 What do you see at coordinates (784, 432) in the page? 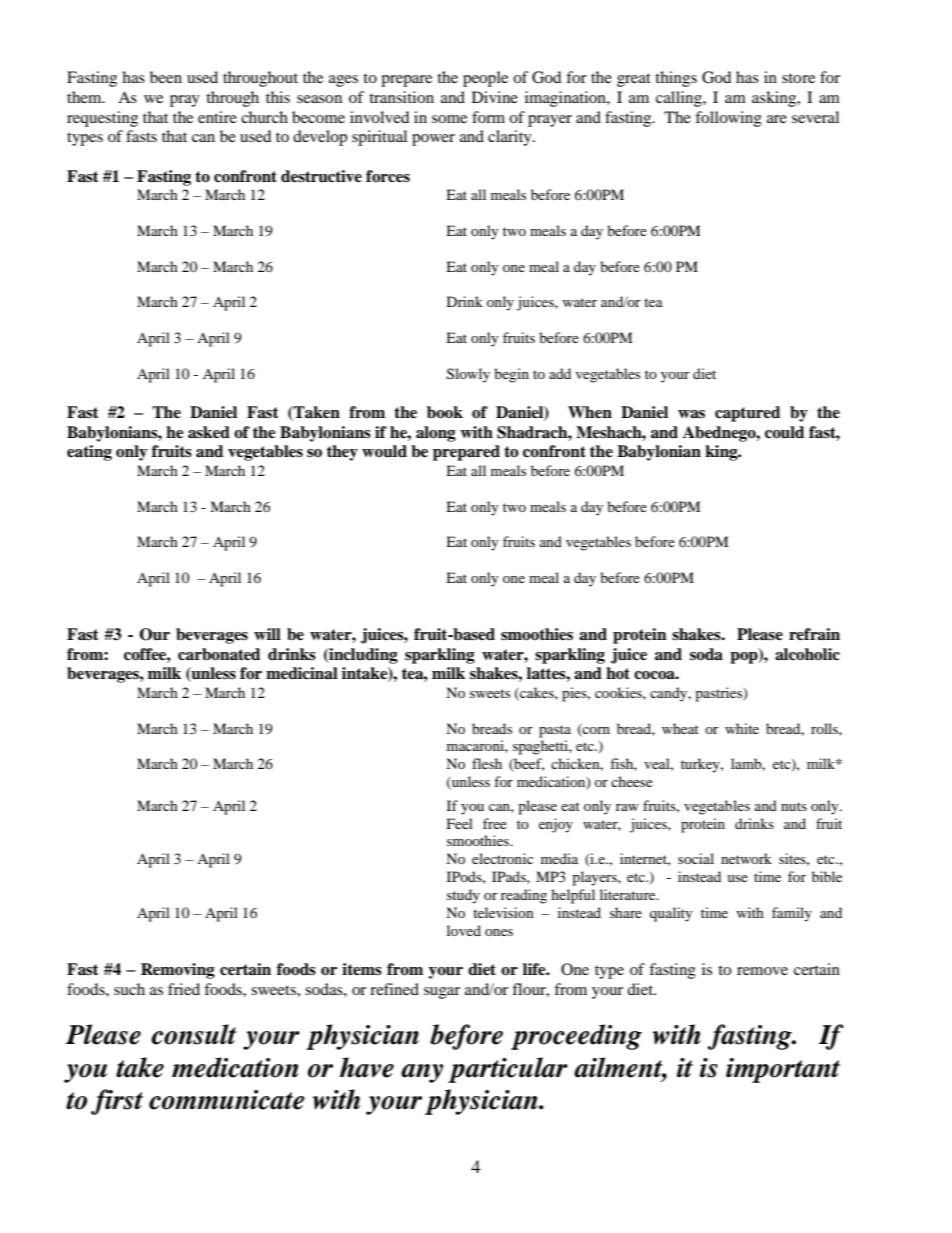
I see `could` at bounding box center [784, 432].
